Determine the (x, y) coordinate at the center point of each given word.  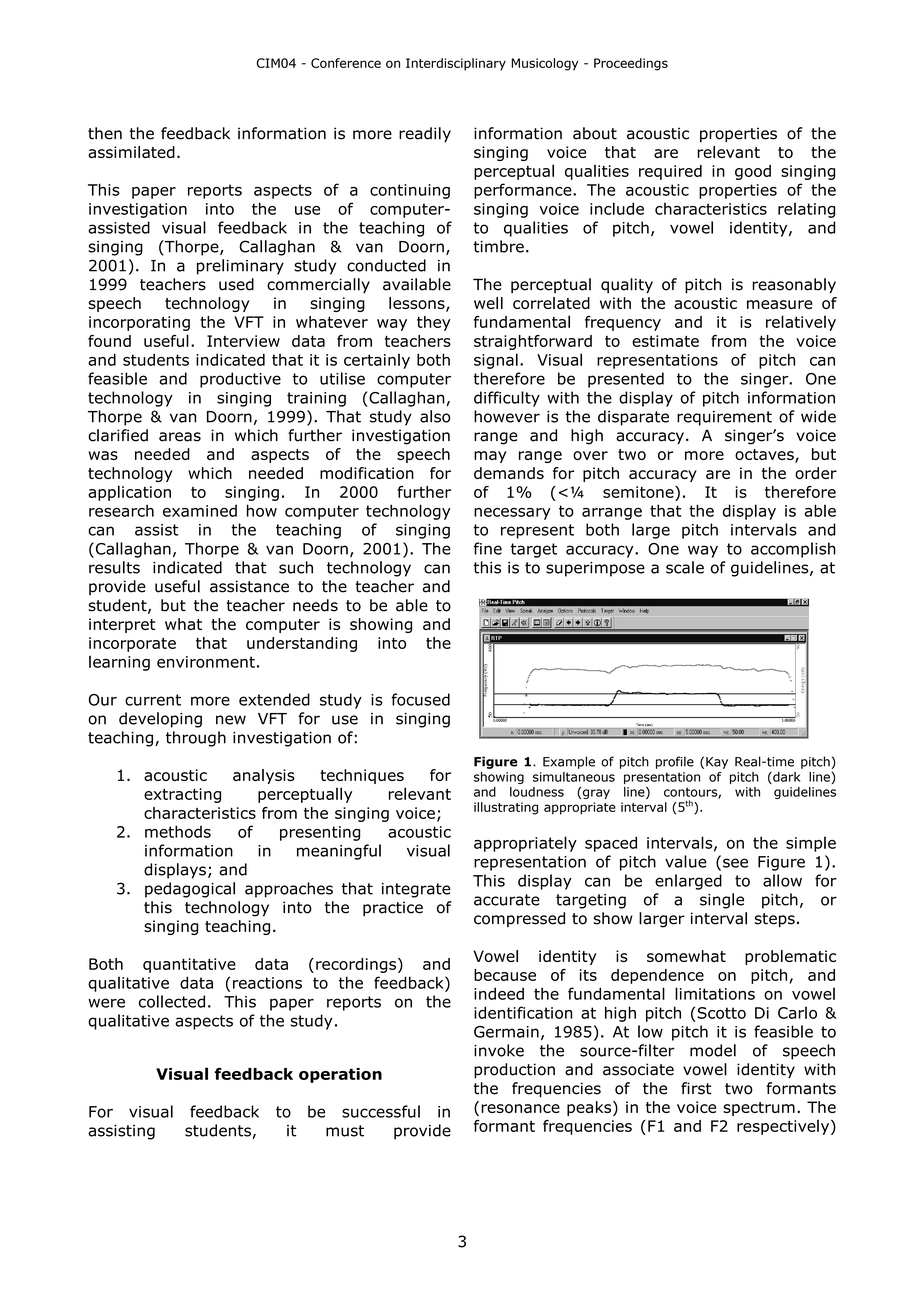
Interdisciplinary (456, 64)
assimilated (131, 152)
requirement (724, 418)
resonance (520, 1108)
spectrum (759, 1109)
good (753, 172)
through (196, 739)
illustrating (506, 808)
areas (180, 437)
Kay (717, 763)
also (435, 416)
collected (172, 1001)
